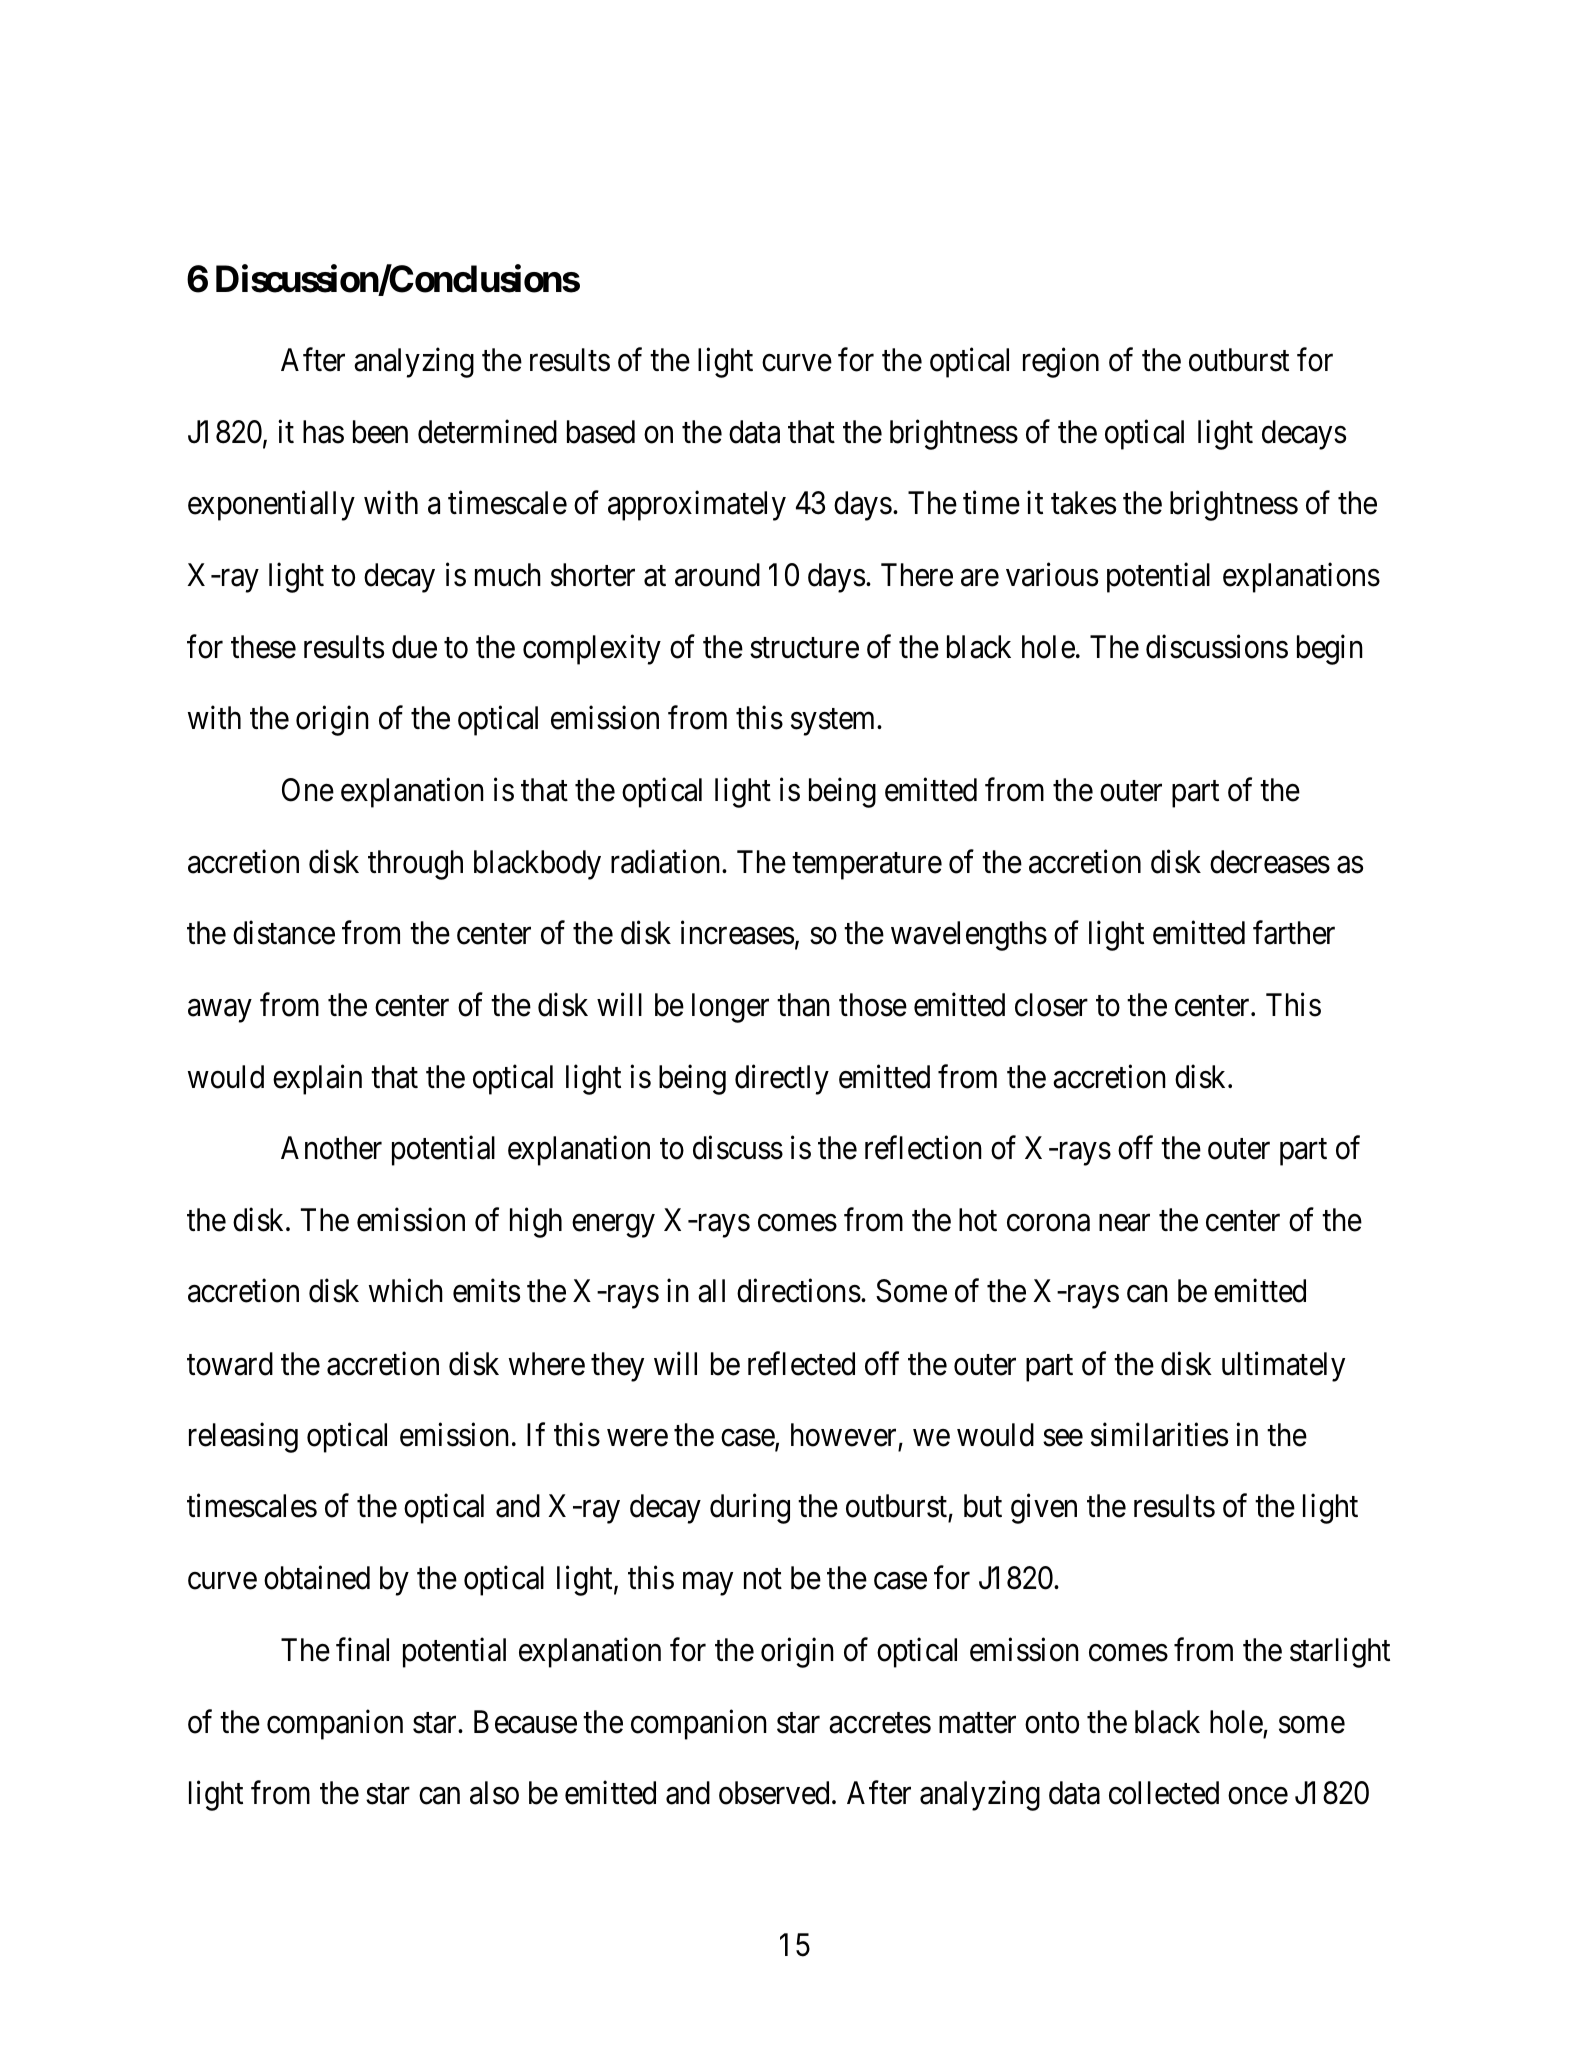 The width and height of the page is (1588, 2056). What do you see at coordinates (380, 432) in the page?
I see `been` at bounding box center [380, 432].
